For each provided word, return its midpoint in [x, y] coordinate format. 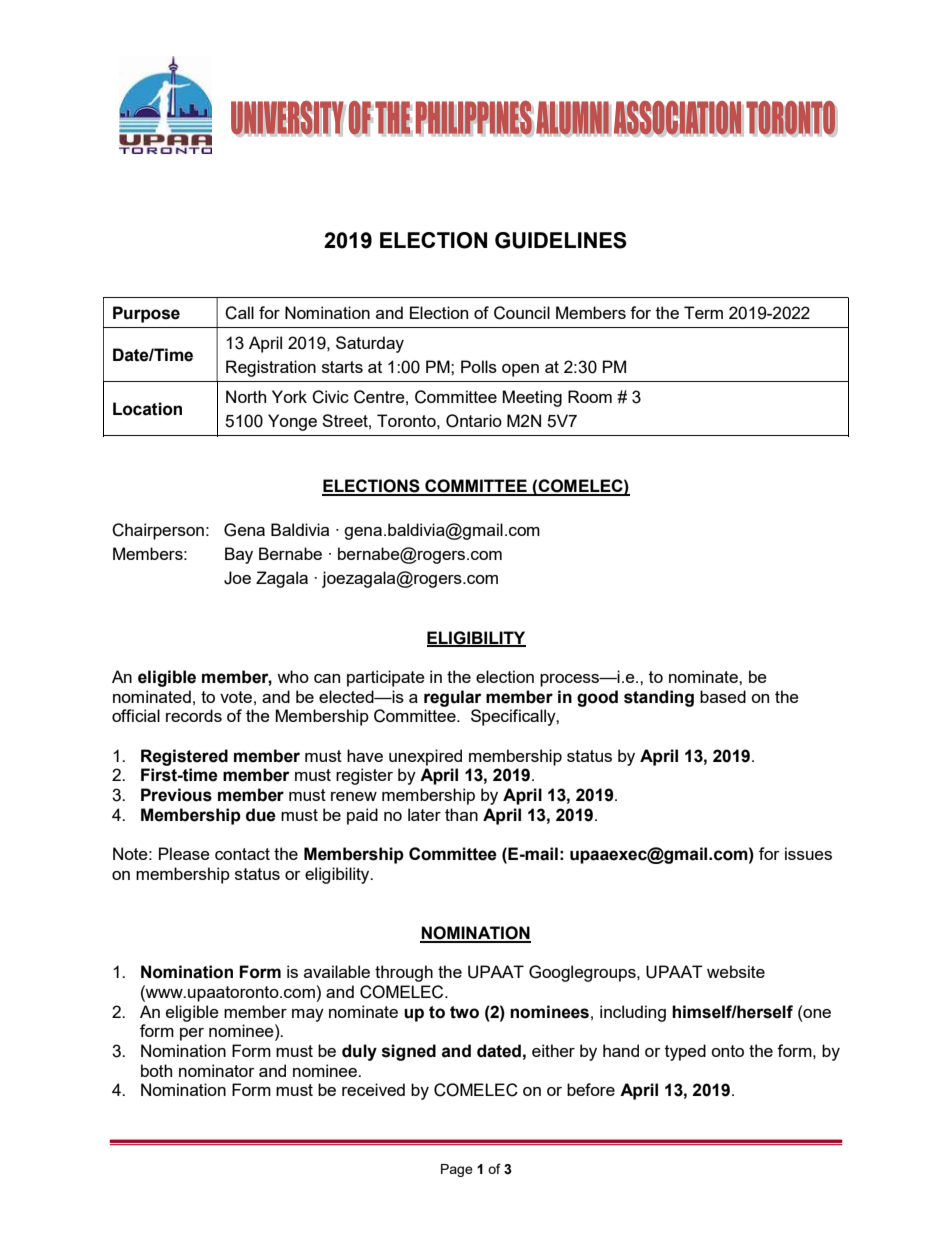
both [156, 1070]
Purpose [146, 314]
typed [685, 1052]
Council [522, 313]
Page [457, 1170]
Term [703, 312]
